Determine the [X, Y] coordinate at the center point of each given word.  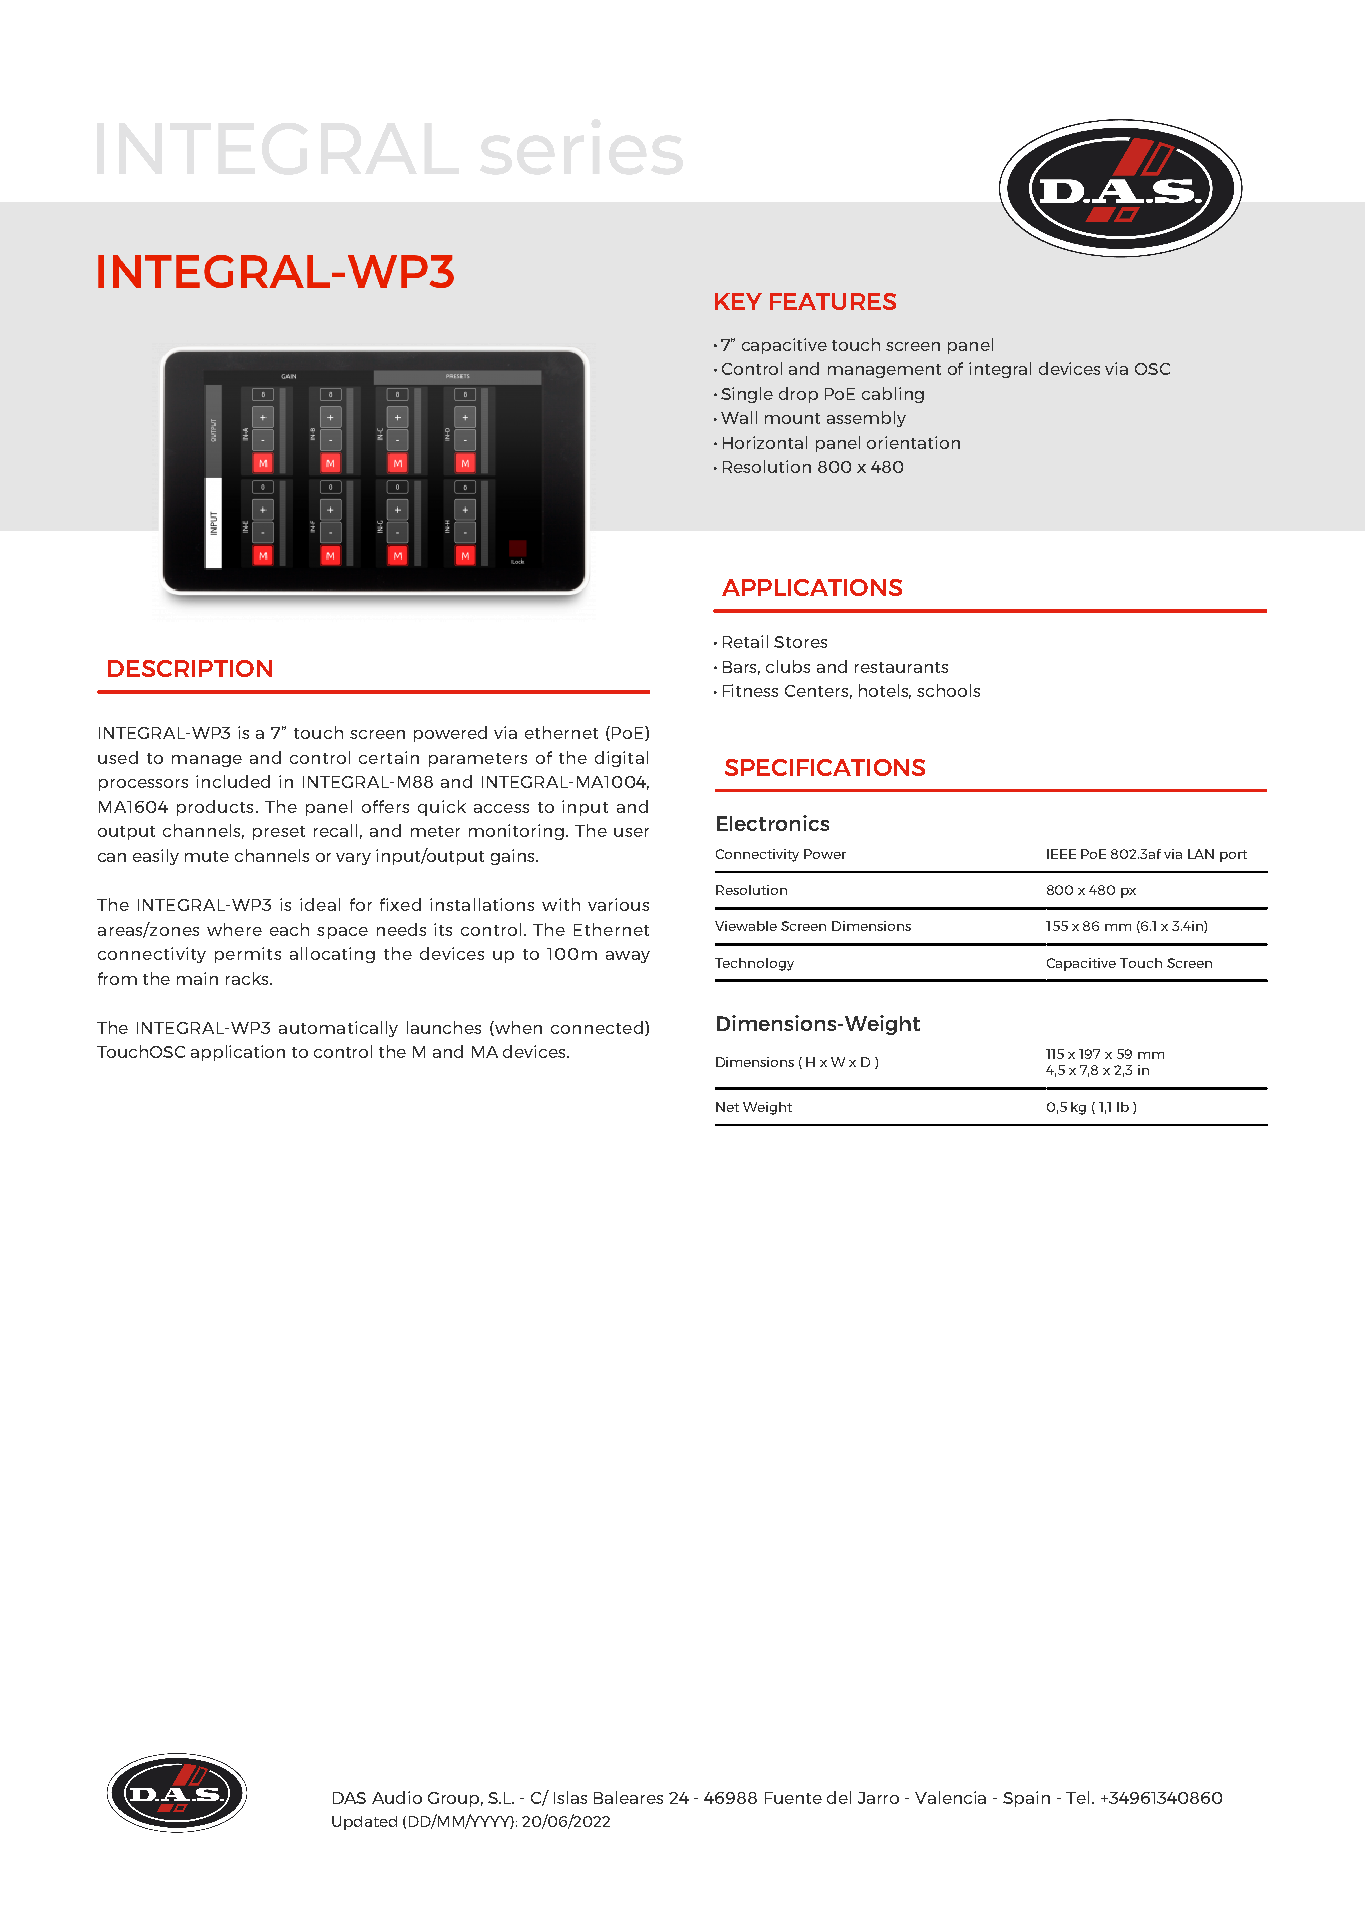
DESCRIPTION [190, 668]
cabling [893, 395]
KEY [738, 301]
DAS [349, 1798]
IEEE [1061, 854]
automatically [338, 1029]
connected [597, 1027]
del [839, 1797]
